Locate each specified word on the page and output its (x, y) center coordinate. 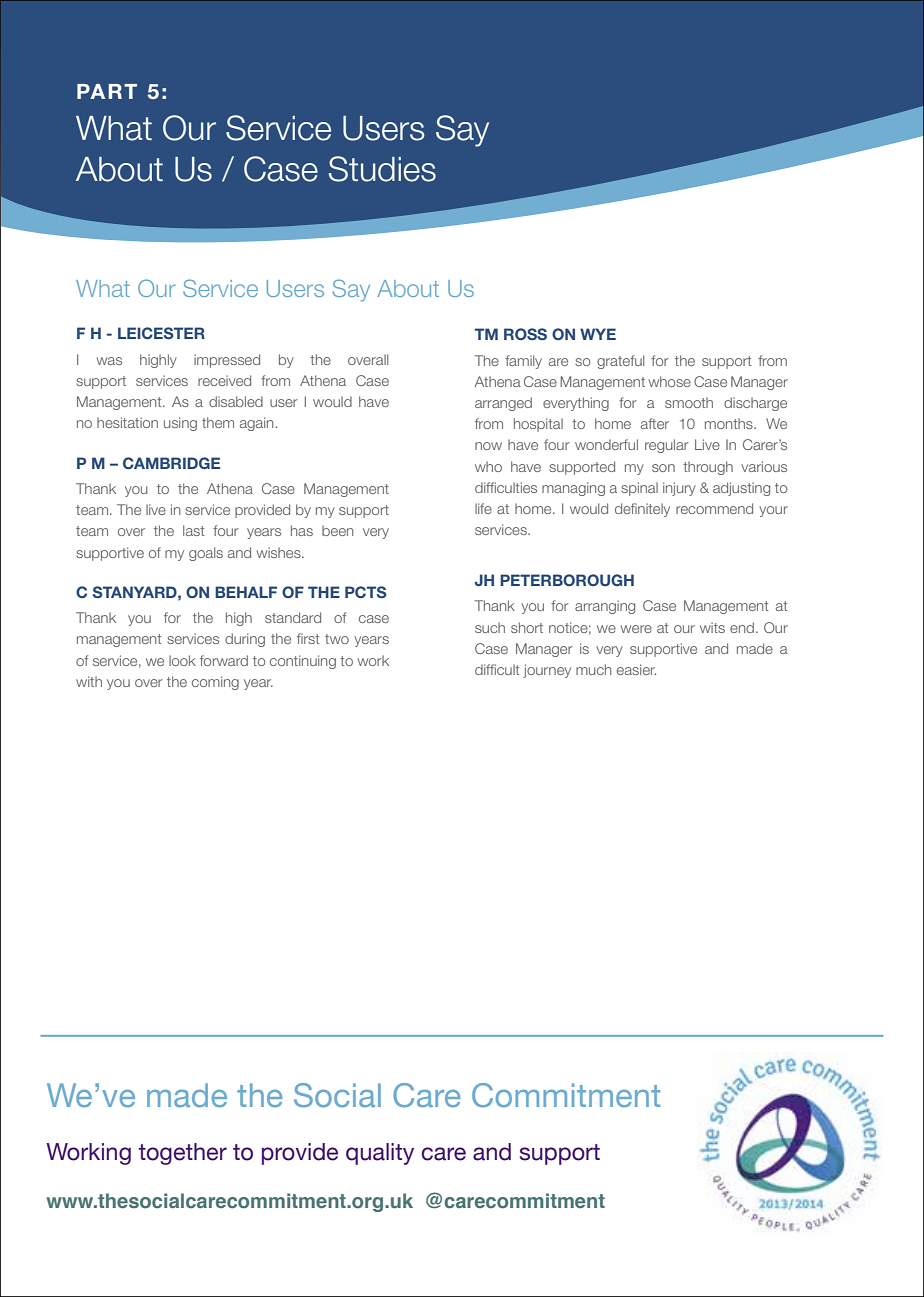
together (183, 1154)
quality (380, 1154)
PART (107, 91)
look (182, 660)
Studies (382, 169)
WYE (598, 334)
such (490, 627)
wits (712, 627)
